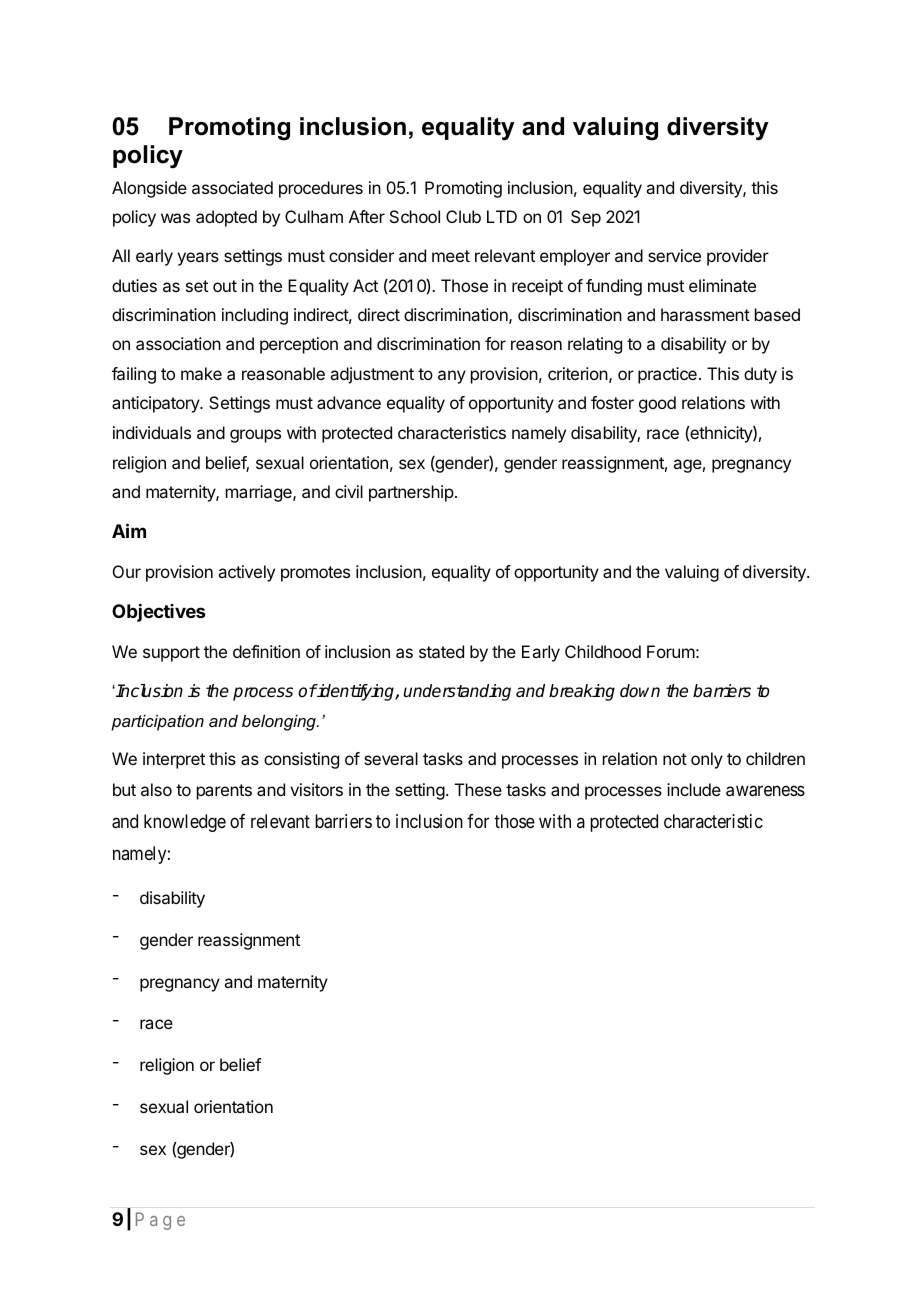 Image resolution: width=924 pixels, height=1307 pixels. I want to click on These, so click(478, 789).
